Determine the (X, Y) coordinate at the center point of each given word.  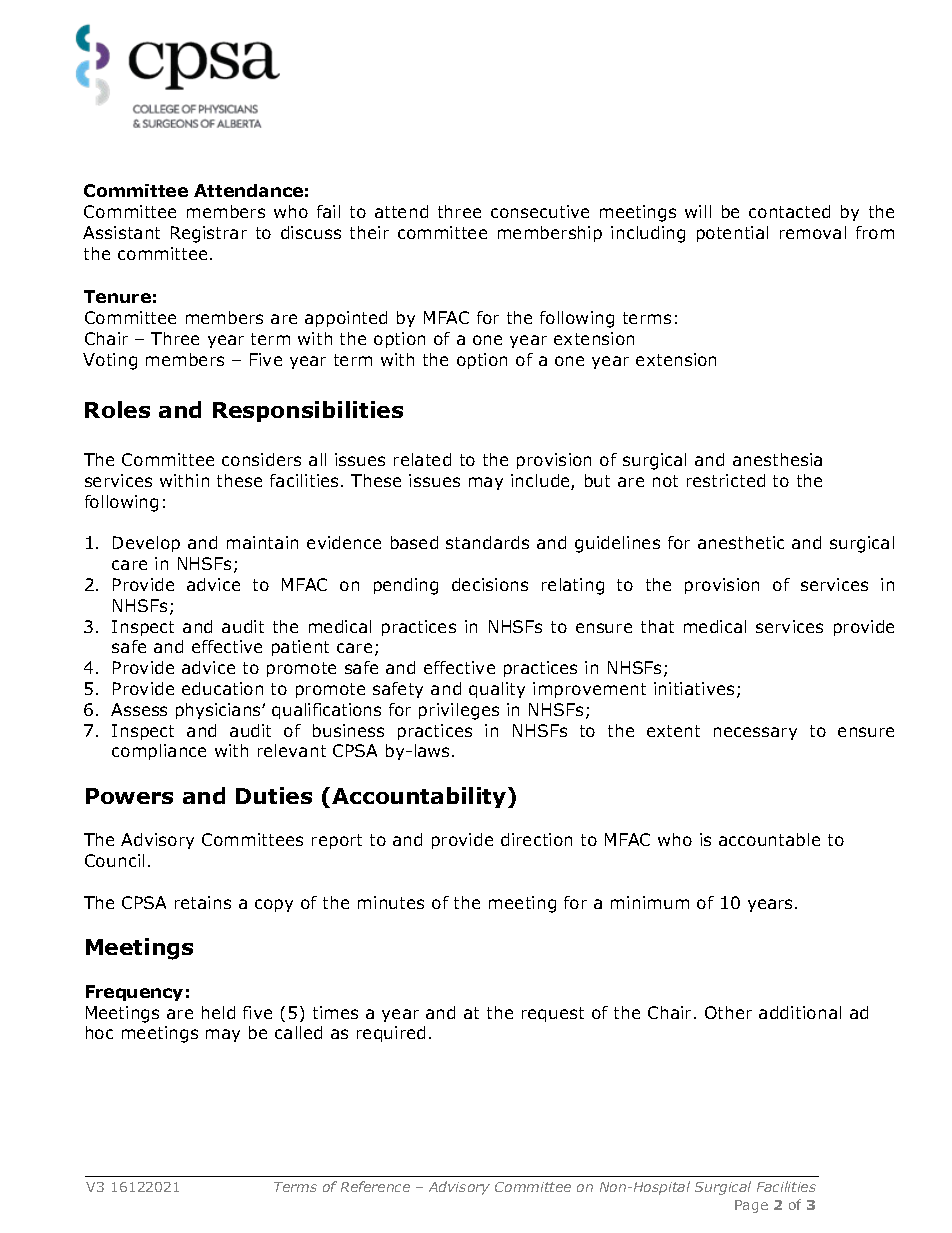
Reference (375, 1186)
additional (800, 1012)
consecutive (540, 211)
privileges (459, 711)
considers (261, 459)
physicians (219, 711)
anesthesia (777, 459)
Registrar (209, 234)
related (422, 459)
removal (813, 232)
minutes (391, 902)
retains (203, 902)
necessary (755, 733)
